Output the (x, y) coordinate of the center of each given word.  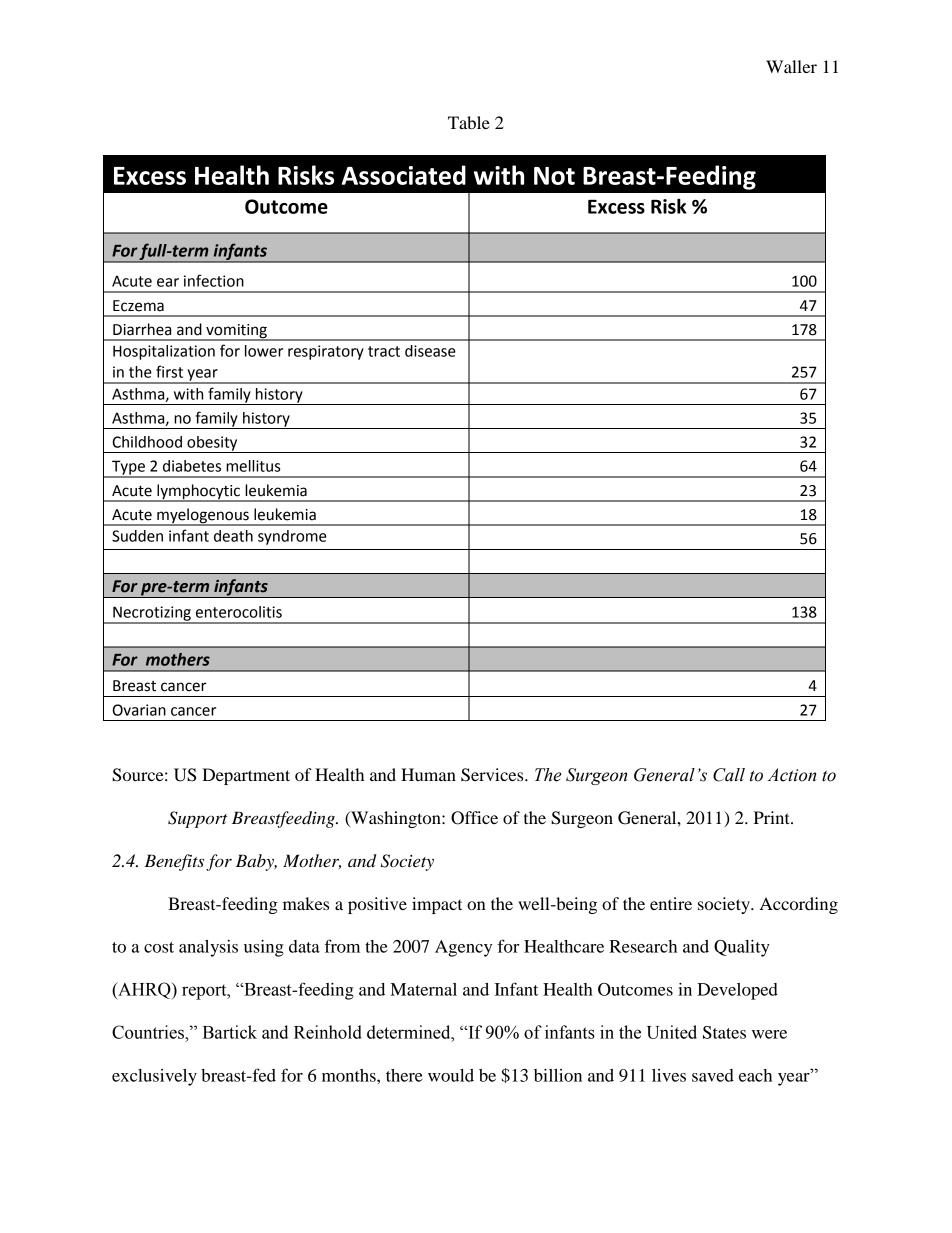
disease (430, 351)
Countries (149, 1032)
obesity (212, 444)
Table (469, 122)
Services (493, 775)
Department (246, 776)
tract (384, 351)
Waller (791, 66)
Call (729, 775)
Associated (404, 175)
